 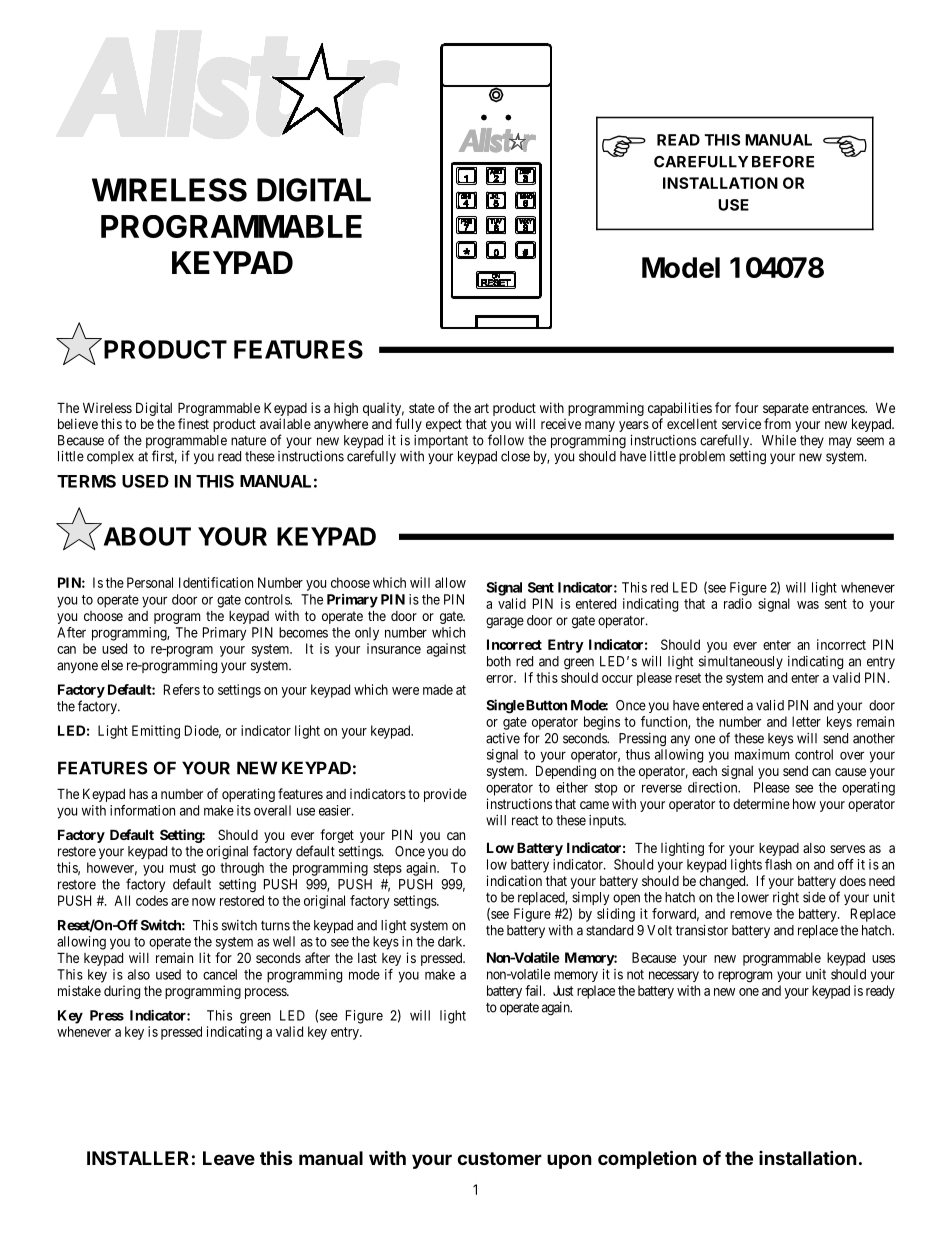 What do you see at coordinates (193, 423) in the screenshot?
I see `finest` at bounding box center [193, 423].
